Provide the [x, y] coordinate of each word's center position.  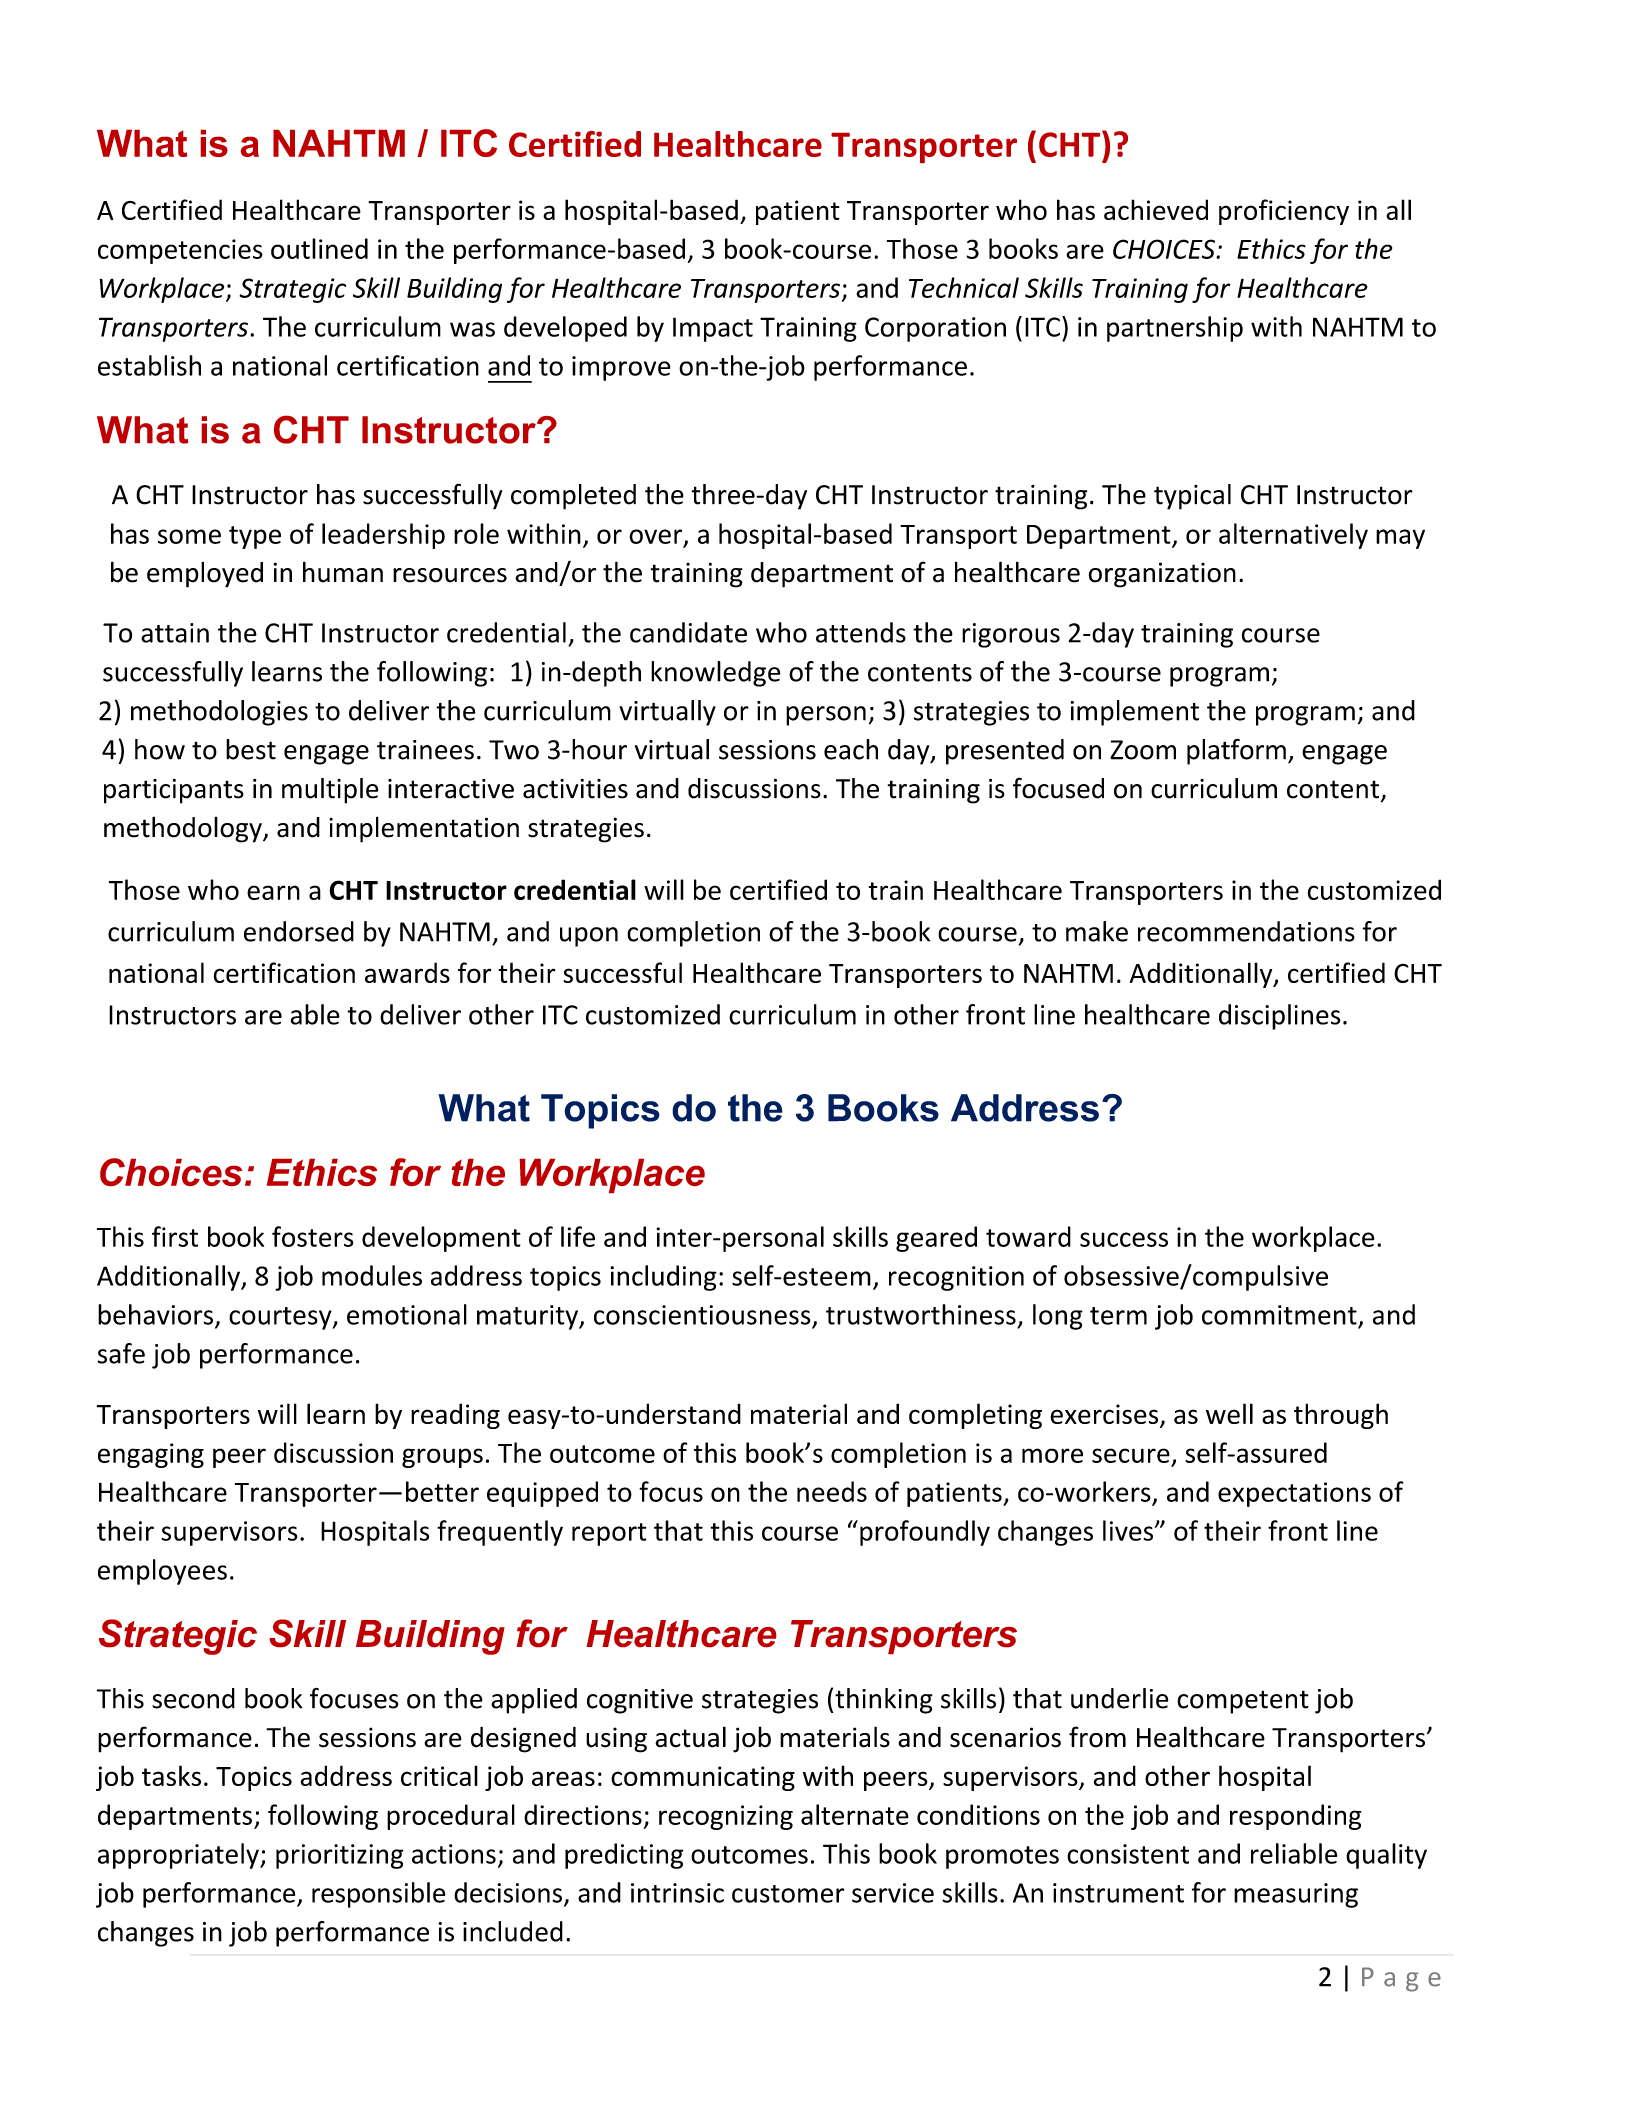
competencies [180, 251]
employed [205, 575]
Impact [713, 329]
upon [589, 937]
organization [1162, 575]
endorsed [299, 931]
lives [1128, 1530]
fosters [313, 1236]
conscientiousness [702, 1315]
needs [832, 1491]
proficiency [1284, 212]
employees [162, 1572]
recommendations [1246, 931]
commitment [1279, 1315]
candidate [688, 632]
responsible [379, 1895]
